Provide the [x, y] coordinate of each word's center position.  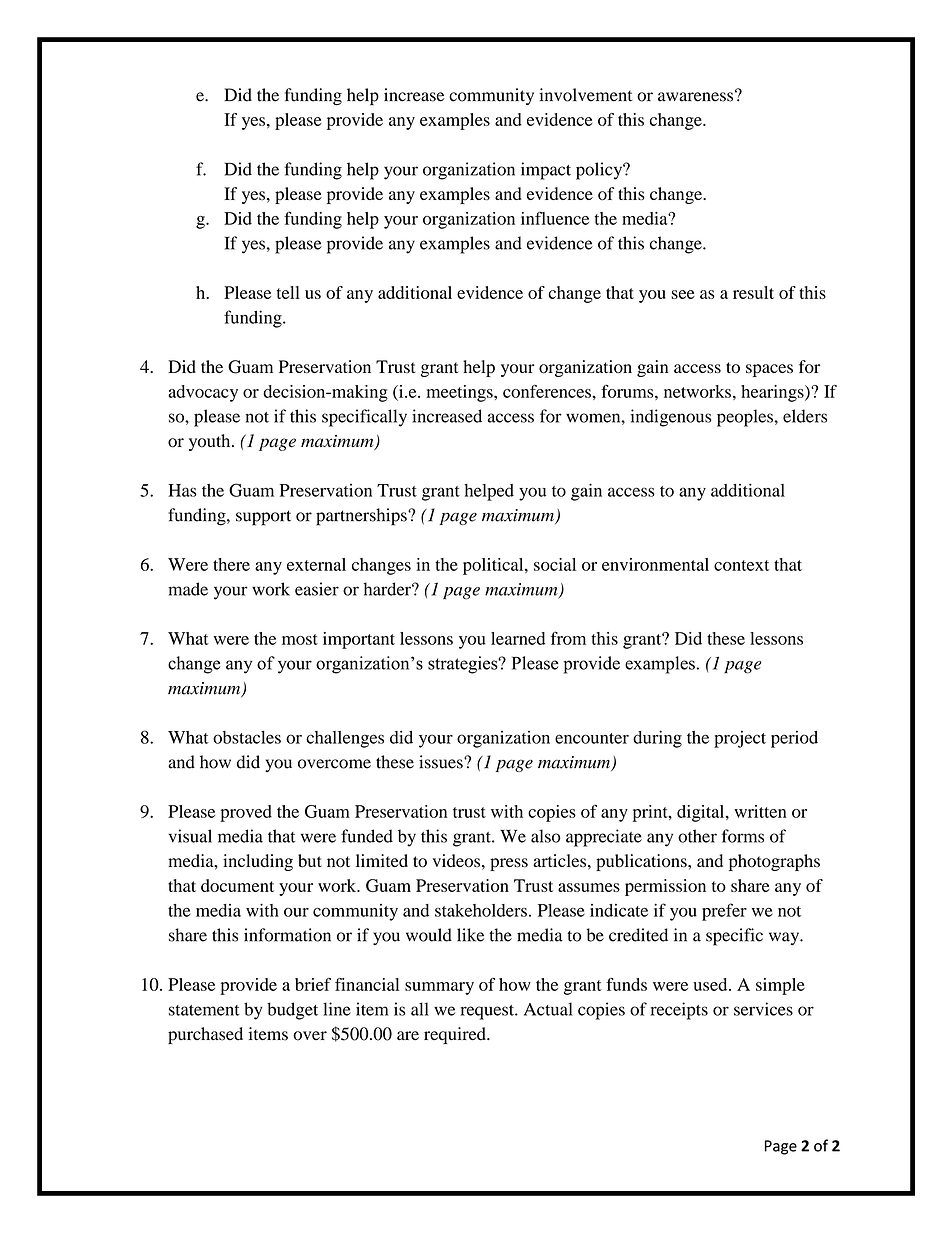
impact [546, 171]
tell [288, 292]
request [488, 1012]
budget [292, 1011]
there [231, 564]
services [763, 1009]
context [741, 565]
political [494, 566]
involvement [585, 95]
